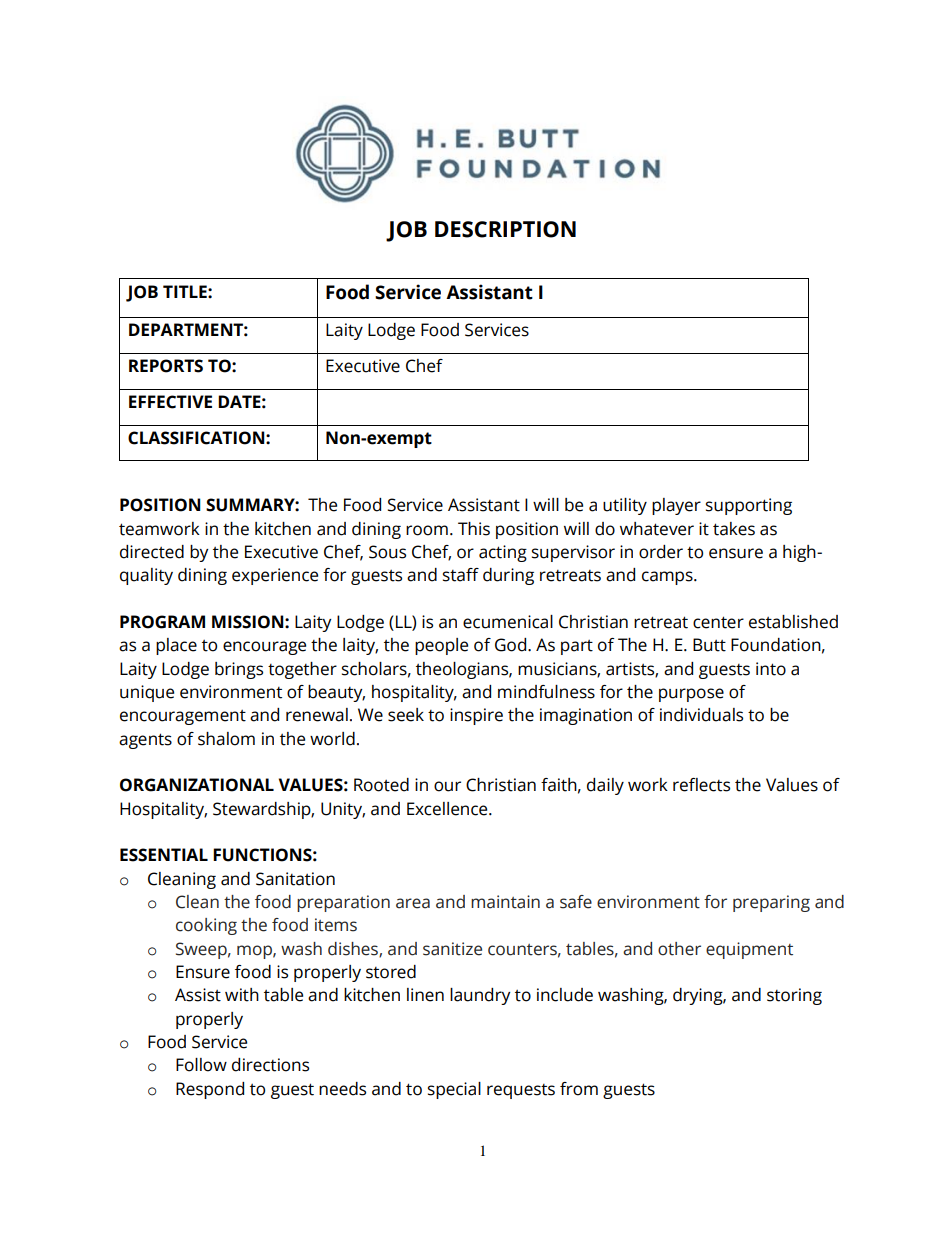 The height and width of the screenshot is (1233, 952). What do you see at coordinates (170, 402) in the screenshot?
I see `EFFECTIVE` at bounding box center [170, 402].
